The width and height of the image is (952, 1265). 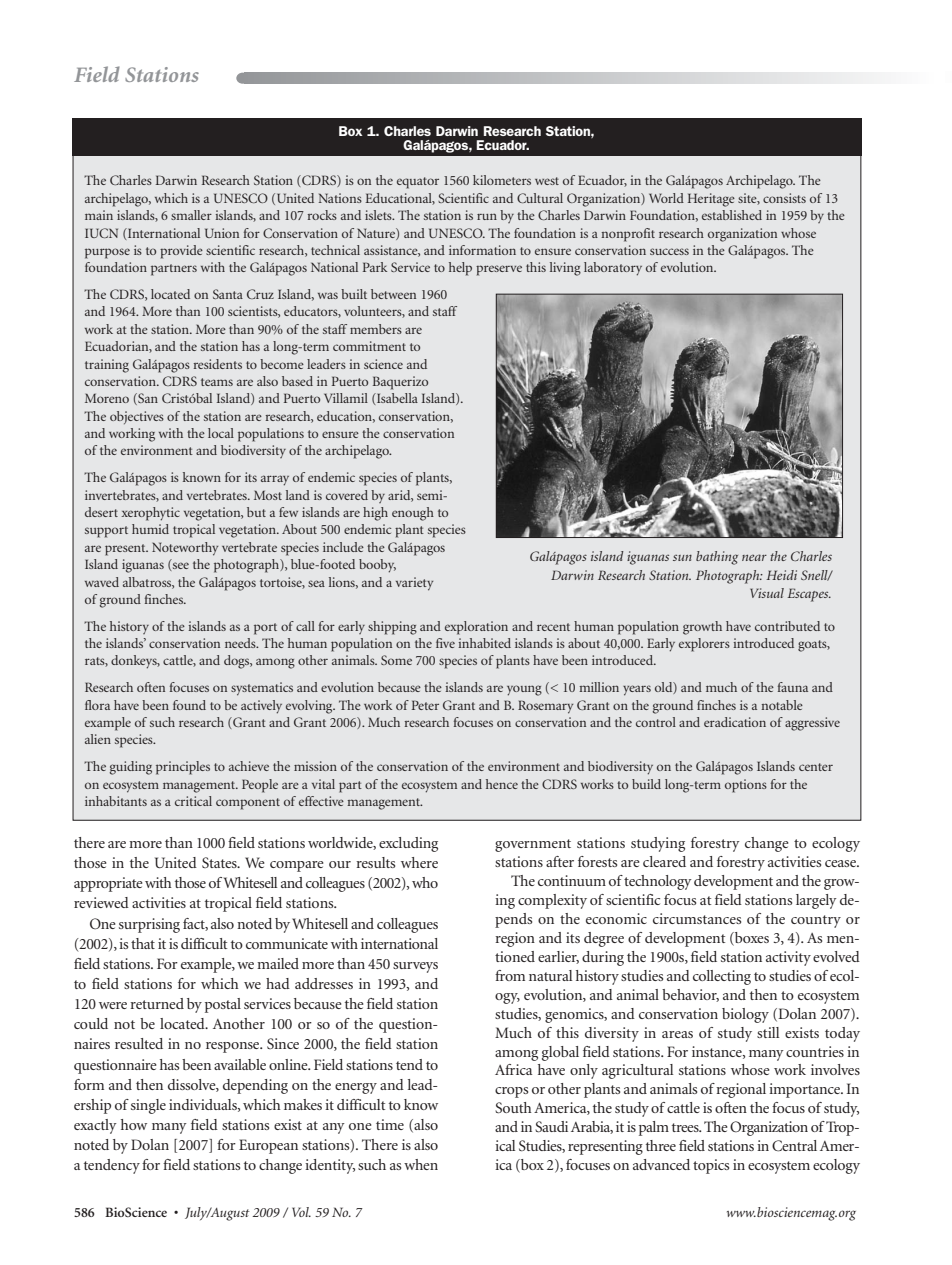 I want to click on inhabited, so click(x=485, y=643).
